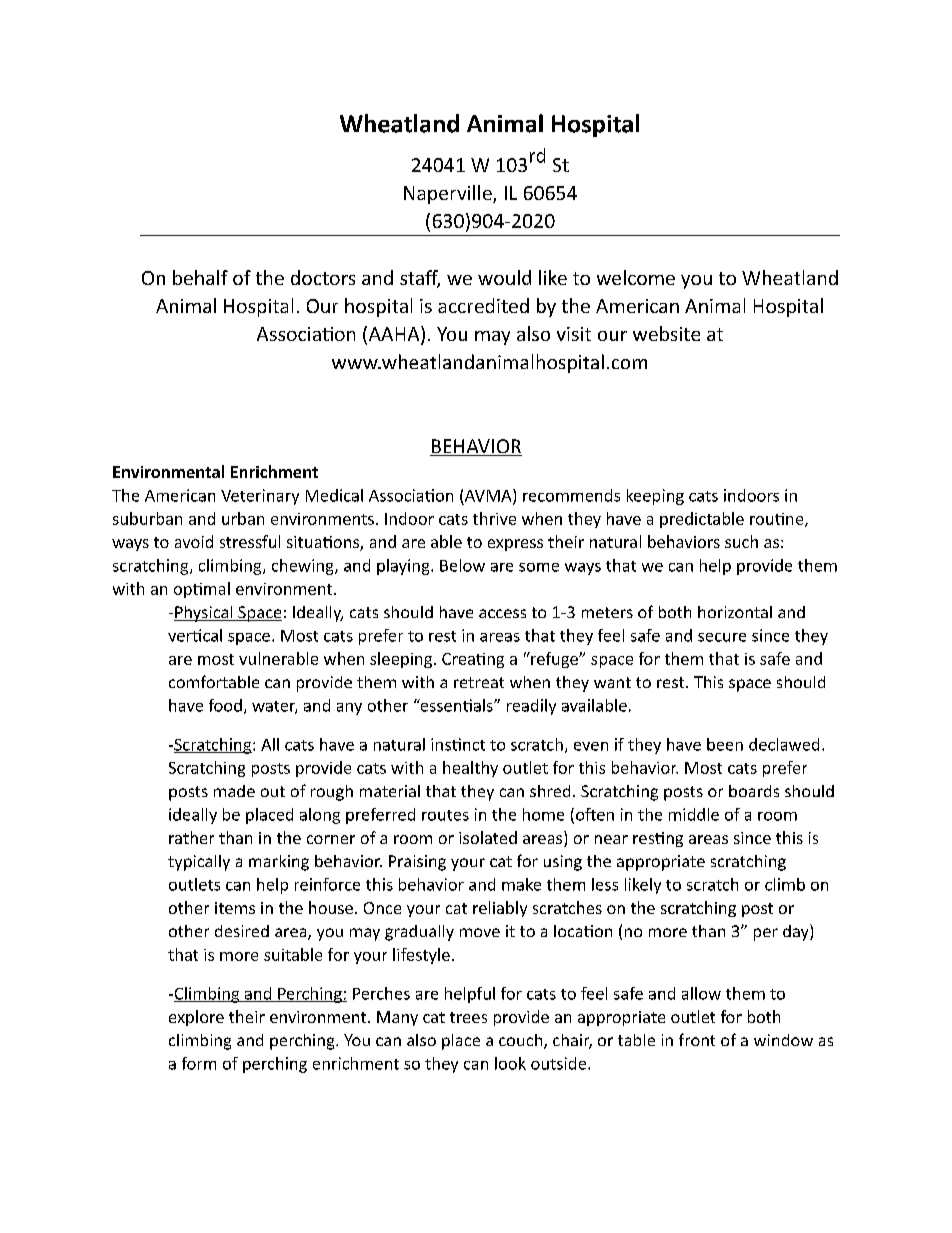 The height and width of the screenshot is (1233, 952). Describe the element at coordinates (502, 613) in the screenshot. I see `access` at that location.
